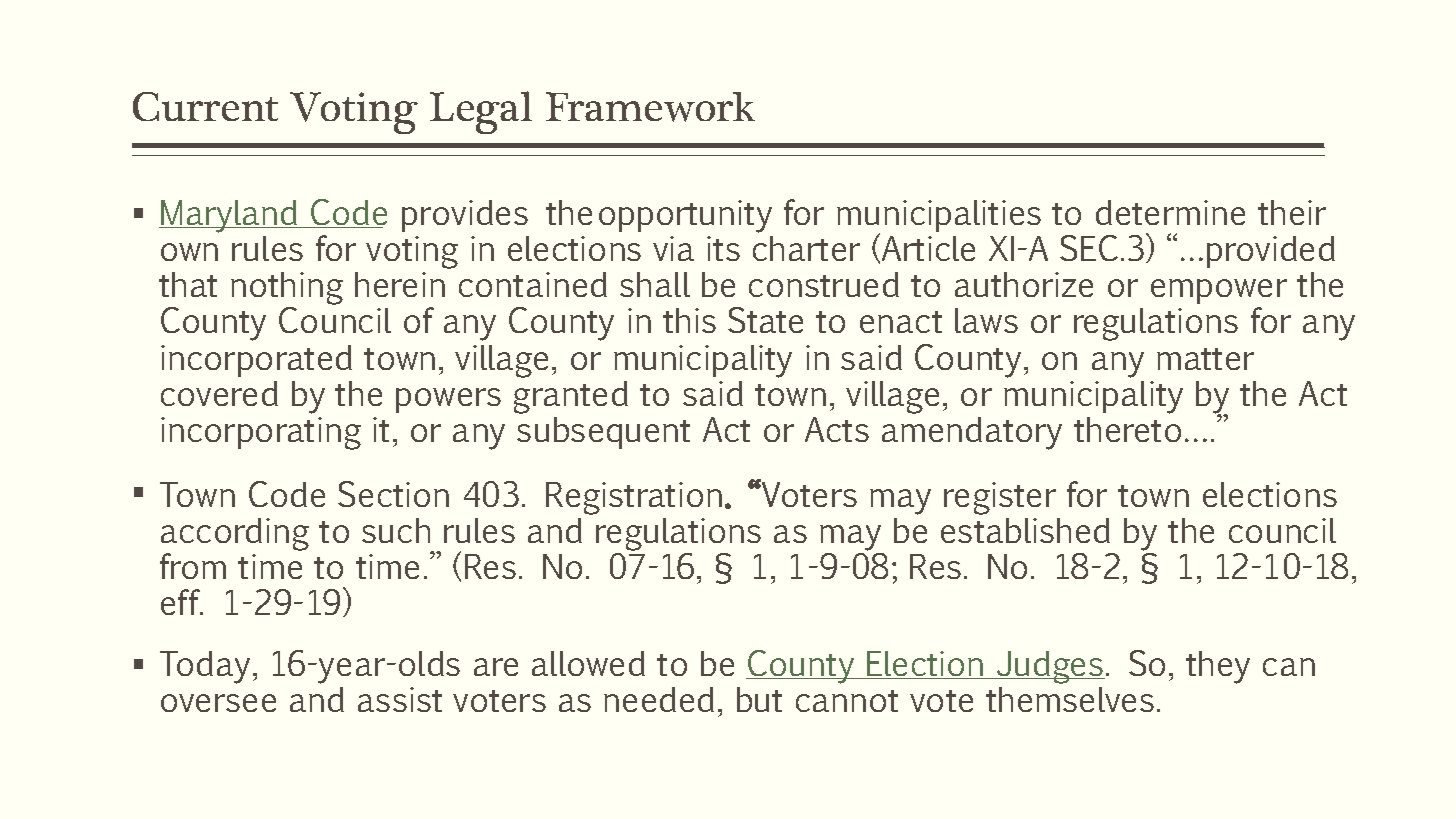 The width and height of the screenshot is (1456, 819). What do you see at coordinates (634, 498) in the screenshot?
I see `Registration` at bounding box center [634, 498].
